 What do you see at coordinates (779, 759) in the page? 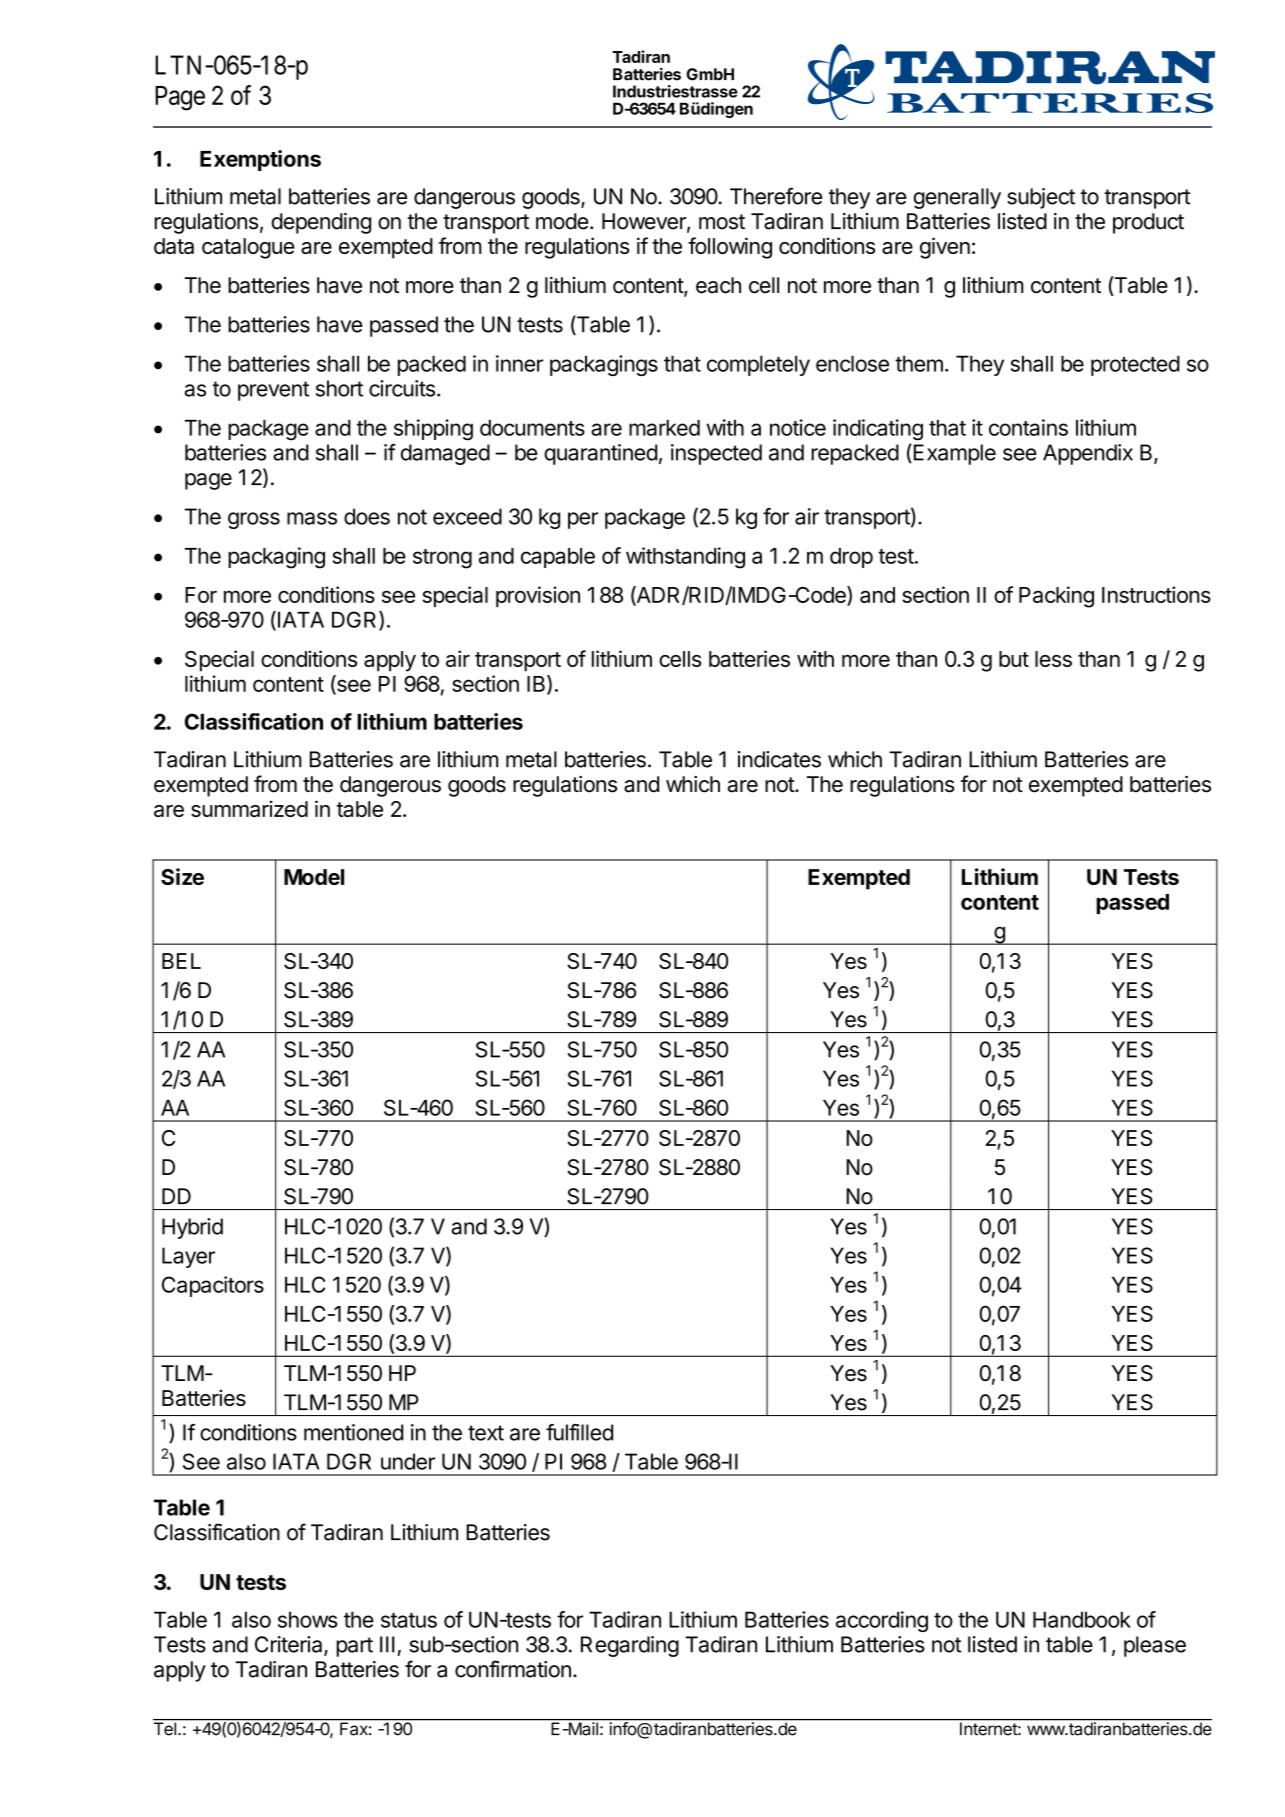
I see `indicates` at bounding box center [779, 759].
